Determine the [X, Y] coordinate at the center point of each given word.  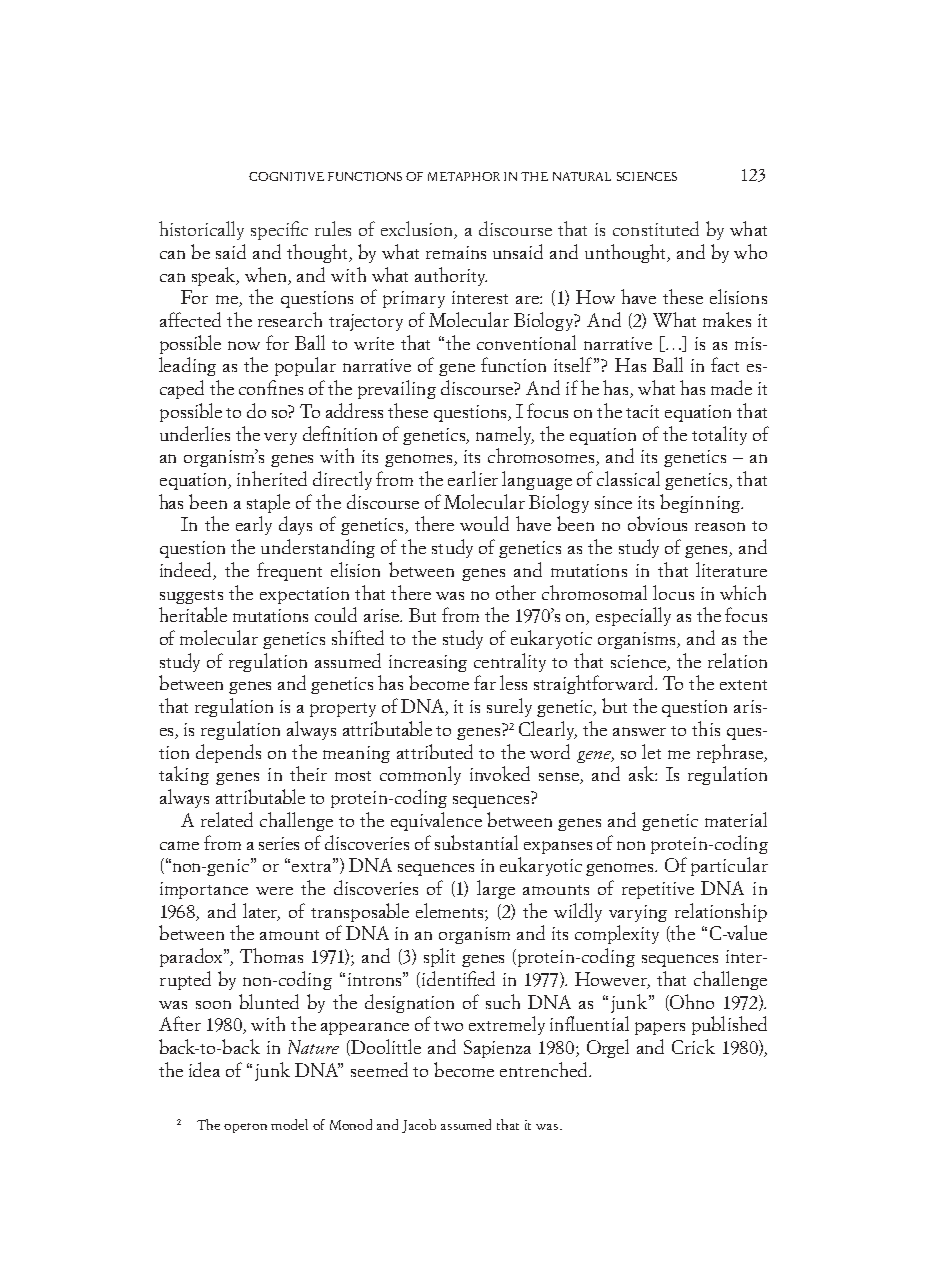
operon [245, 1128]
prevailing [397, 389]
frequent [289, 571]
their [308, 773]
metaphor [464, 176]
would [484, 523]
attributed [435, 751]
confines [271, 387]
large [496, 889]
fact [725, 364]
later [261, 911]
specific [279, 230]
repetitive [658, 890]
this [706, 728]
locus [673, 592]
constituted [656, 228]
